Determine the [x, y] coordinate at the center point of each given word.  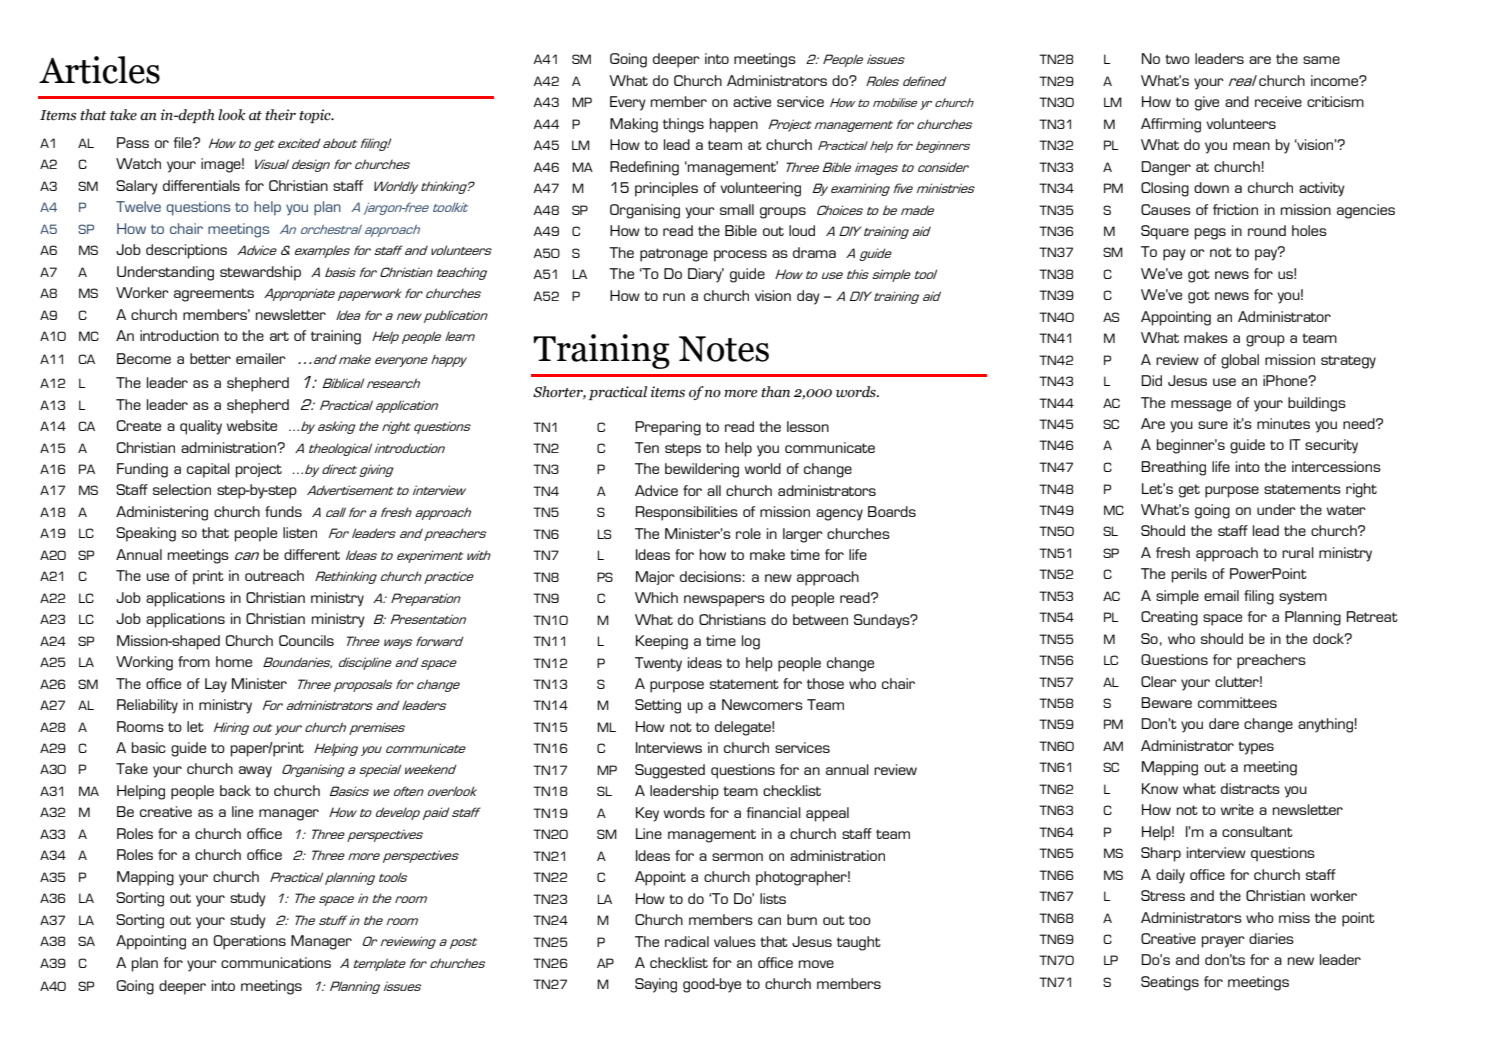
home [234, 661]
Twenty [658, 664]
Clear [1159, 681]
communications [276, 962]
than [775, 392]
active [752, 101]
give [1207, 103]
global [1240, 361]
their [280, 115]
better [210, 358]
